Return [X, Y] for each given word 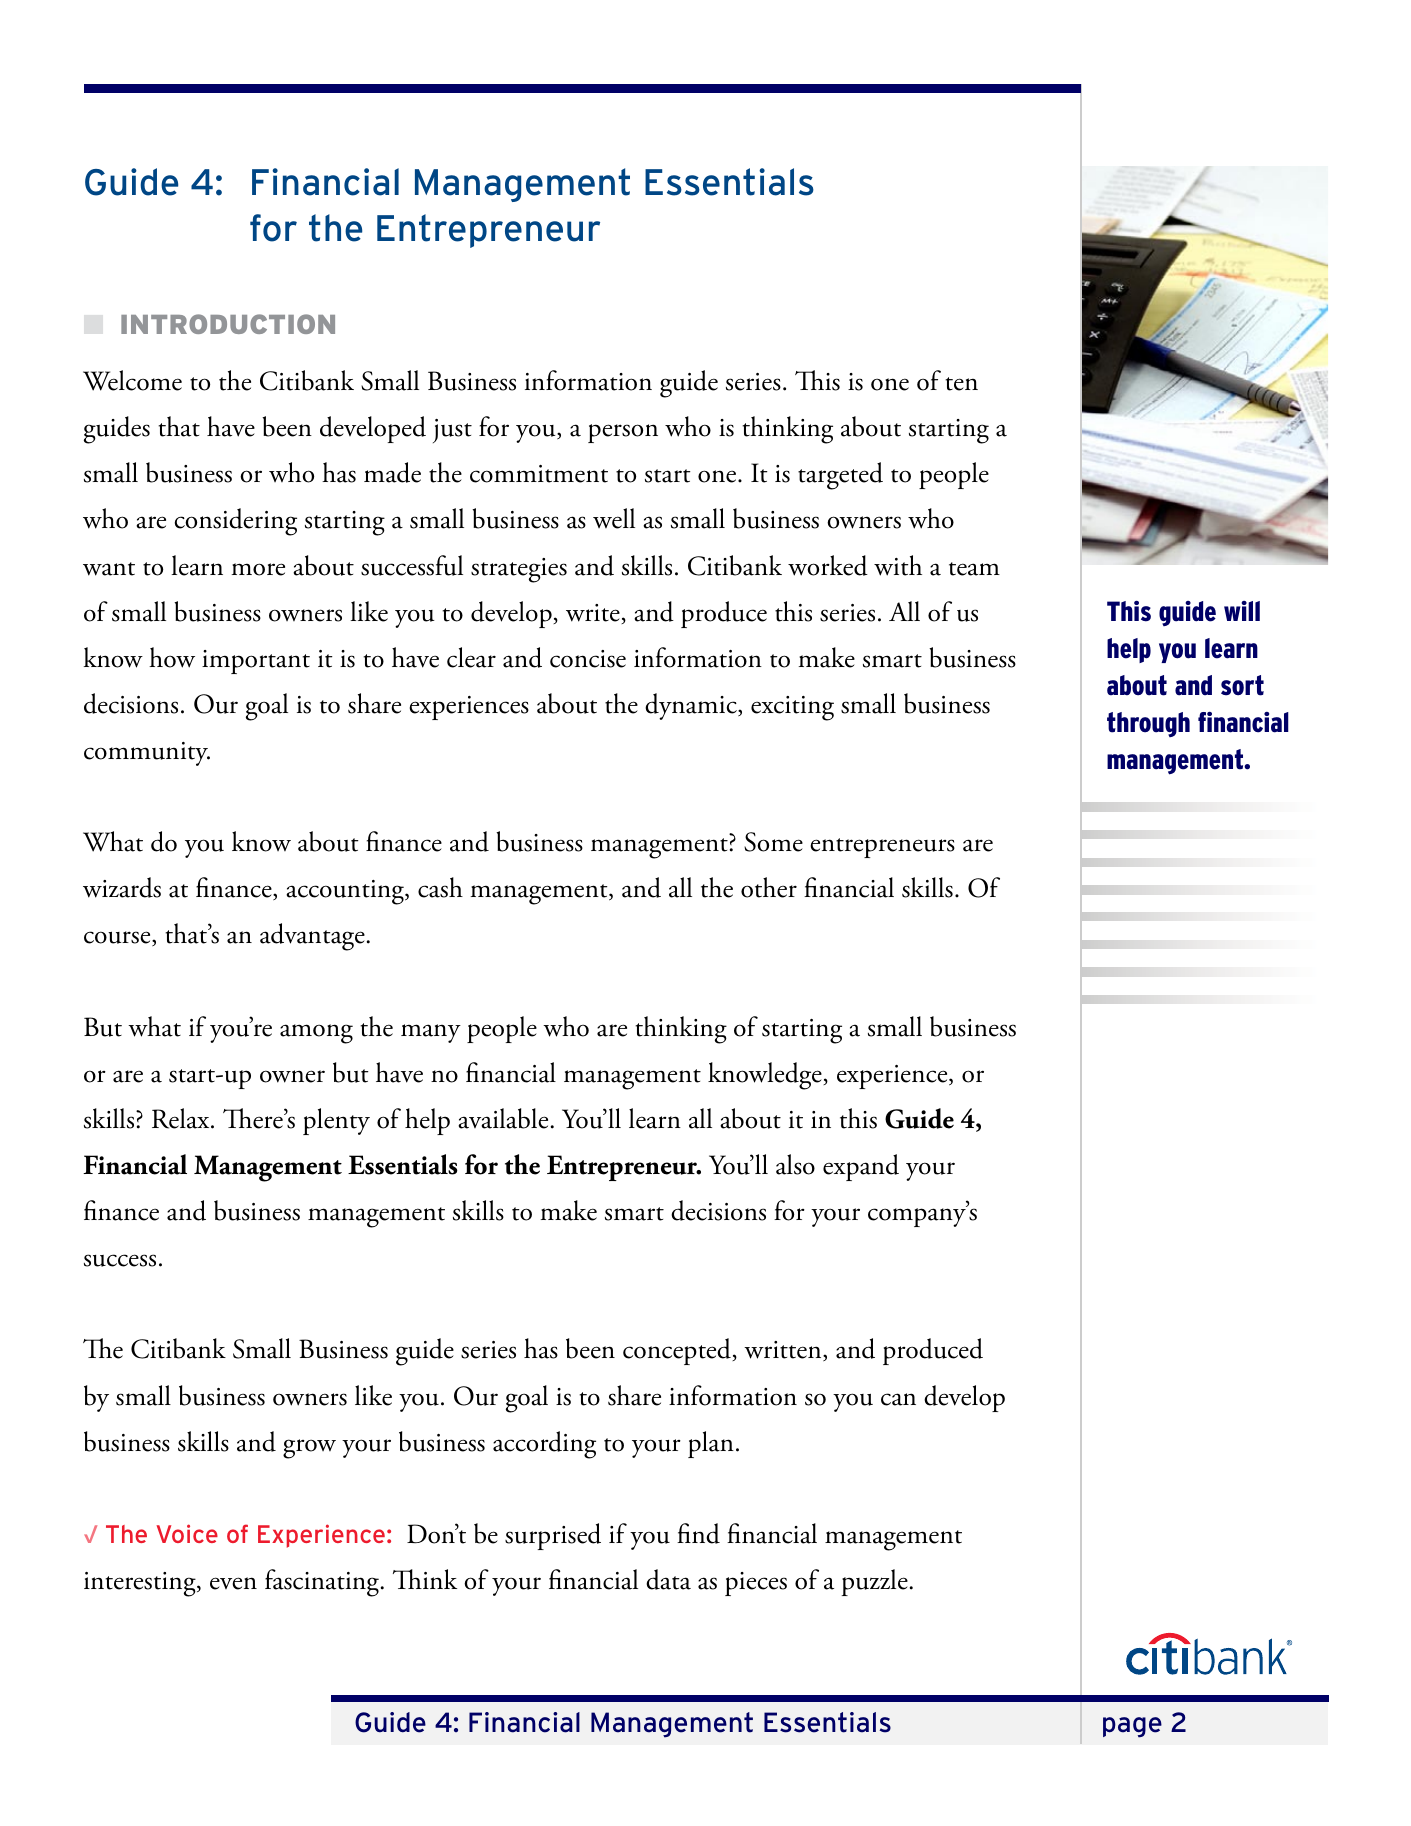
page [1132, 1727]
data [668, 1579]
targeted [840, 476]
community [147, 754]
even [233, 1583]
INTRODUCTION [228, 324]
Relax [182, 1118]
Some [773, 842]
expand [861, 1167]
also [795, 1164]
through [1148, 724]
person [623, 433]
